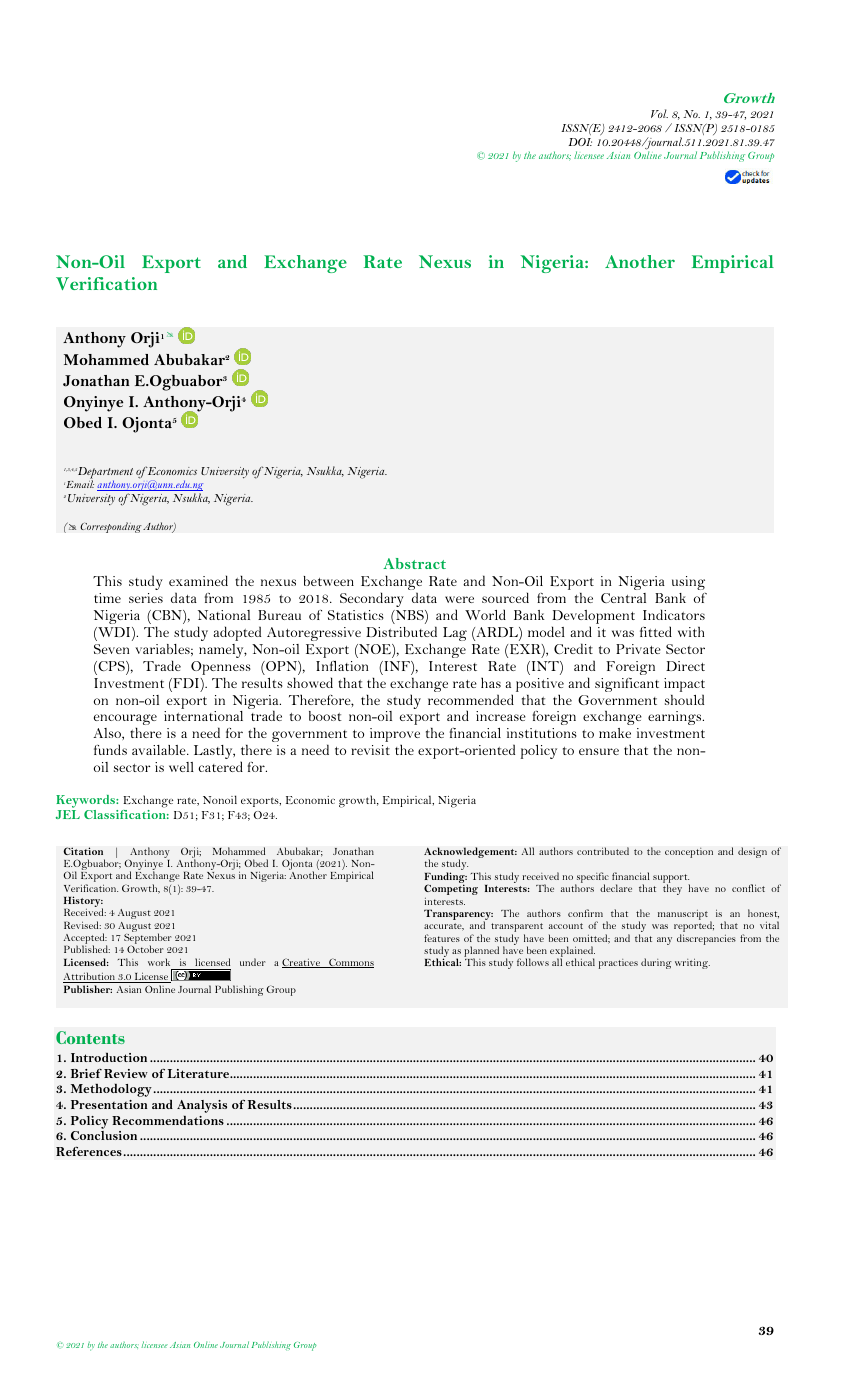  What do you see at coordinates (181, 767) in the document?
I see `well` at bounding box center [181, 767].
